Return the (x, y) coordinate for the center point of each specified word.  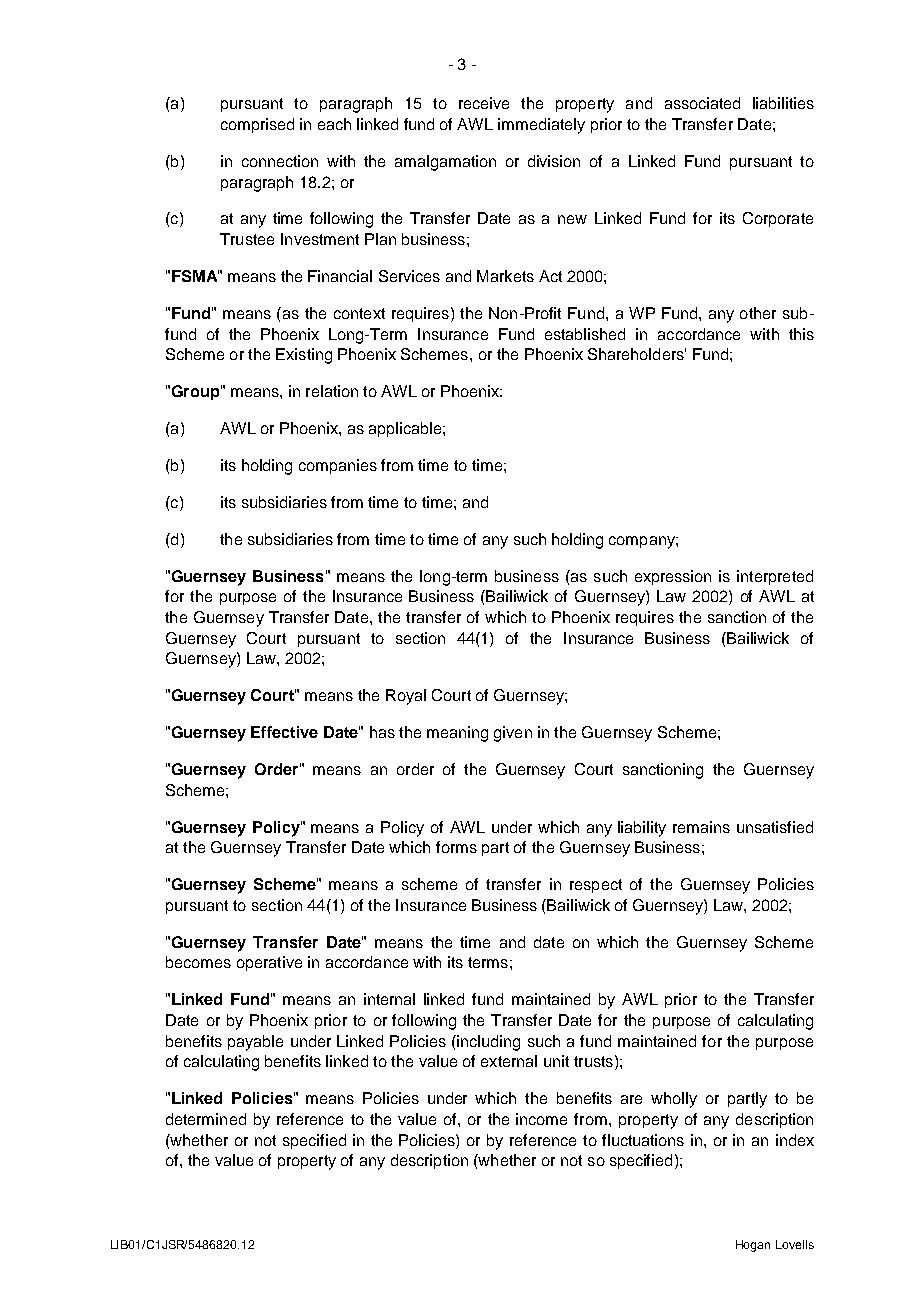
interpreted (775, 577)
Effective (284, 732)
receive (484, 103)
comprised (257, 125)
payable (255, 1043)
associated (702, 103)
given (513, 734)
